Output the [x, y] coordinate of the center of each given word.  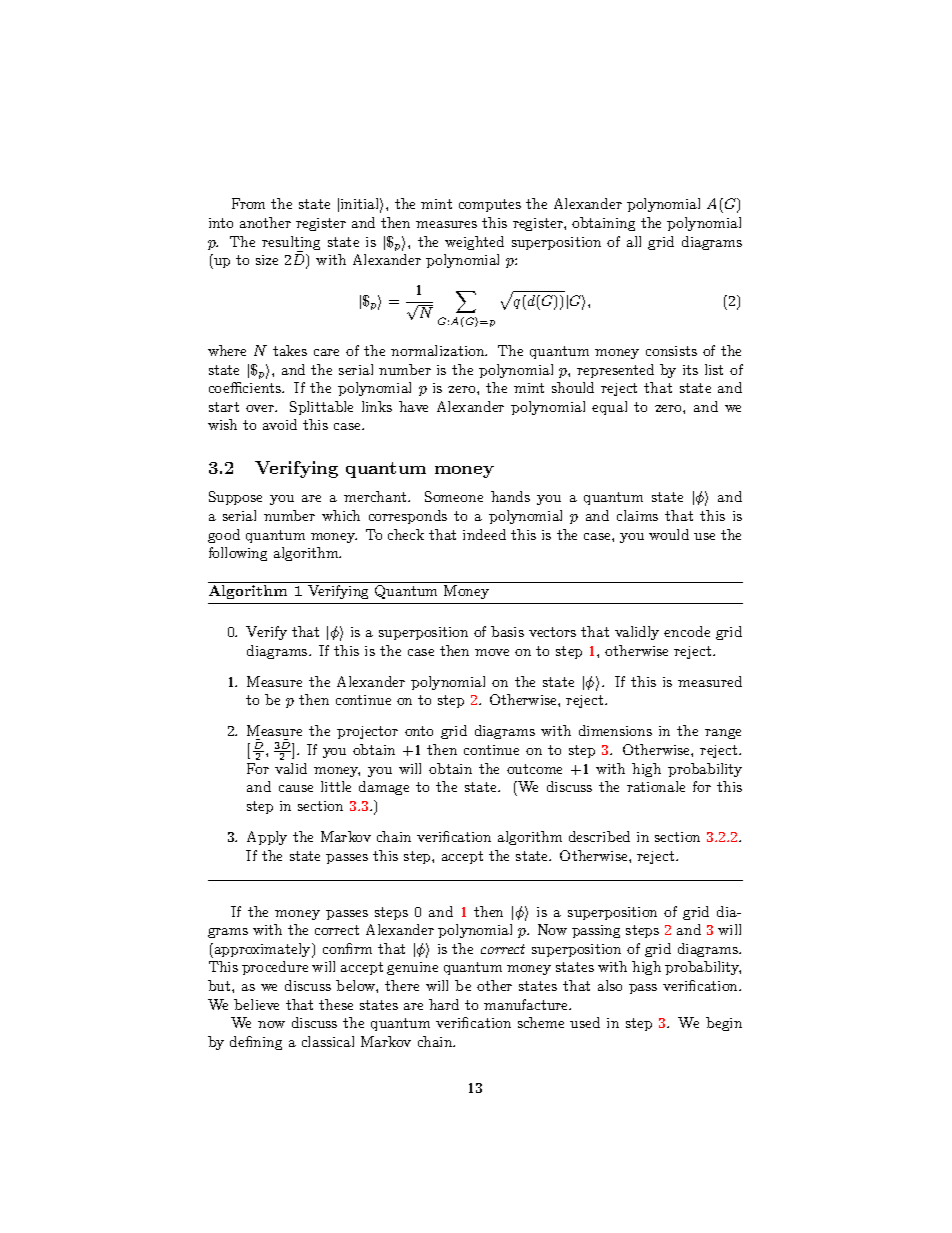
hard [444, 1004]
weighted [474, 243]
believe [256, 1004]
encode [687, 631]
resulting [291, 244]
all [634, 241]
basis [507, 631]
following [238, 554]
